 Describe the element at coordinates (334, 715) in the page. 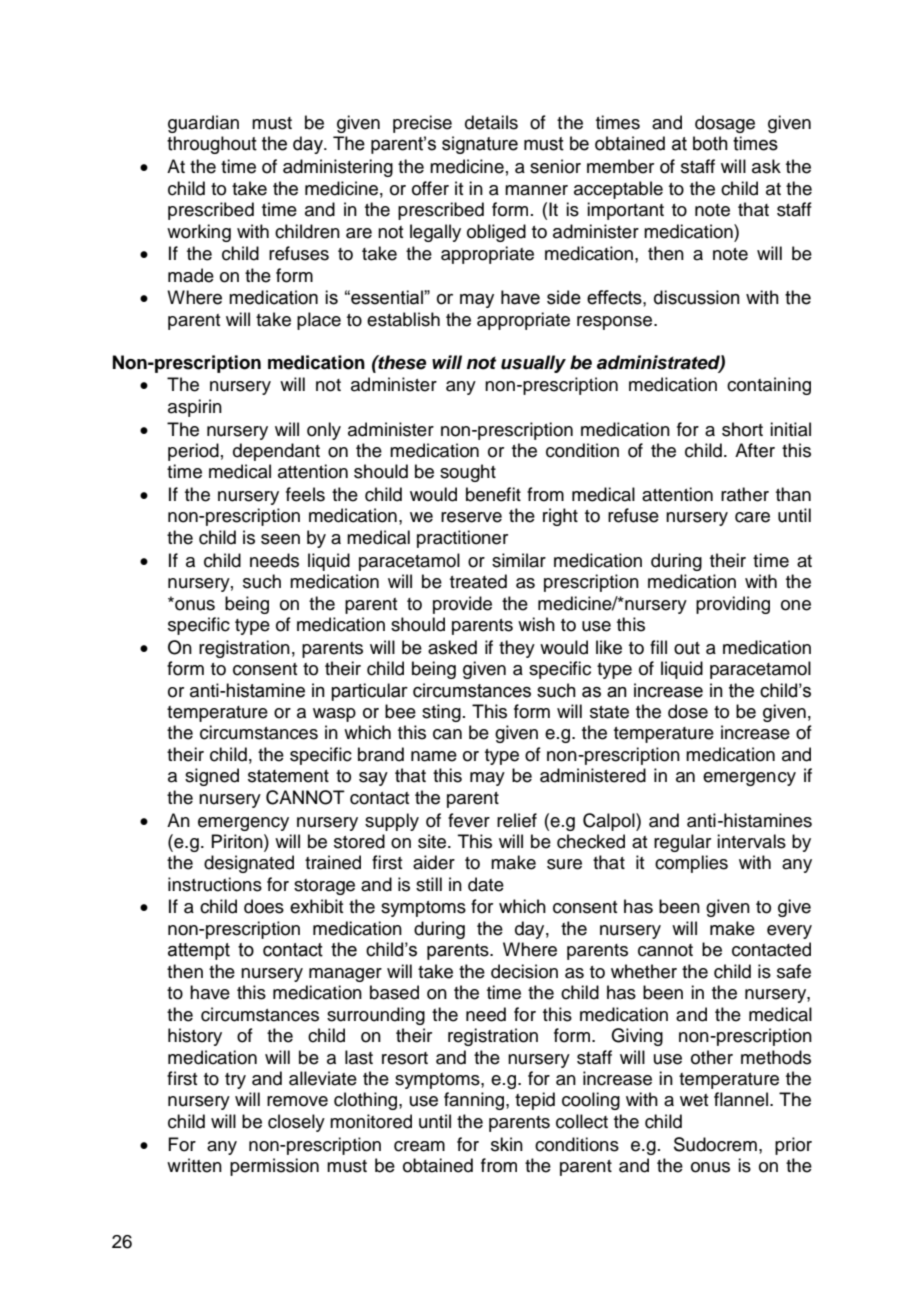

I see `wasp` at that location.
